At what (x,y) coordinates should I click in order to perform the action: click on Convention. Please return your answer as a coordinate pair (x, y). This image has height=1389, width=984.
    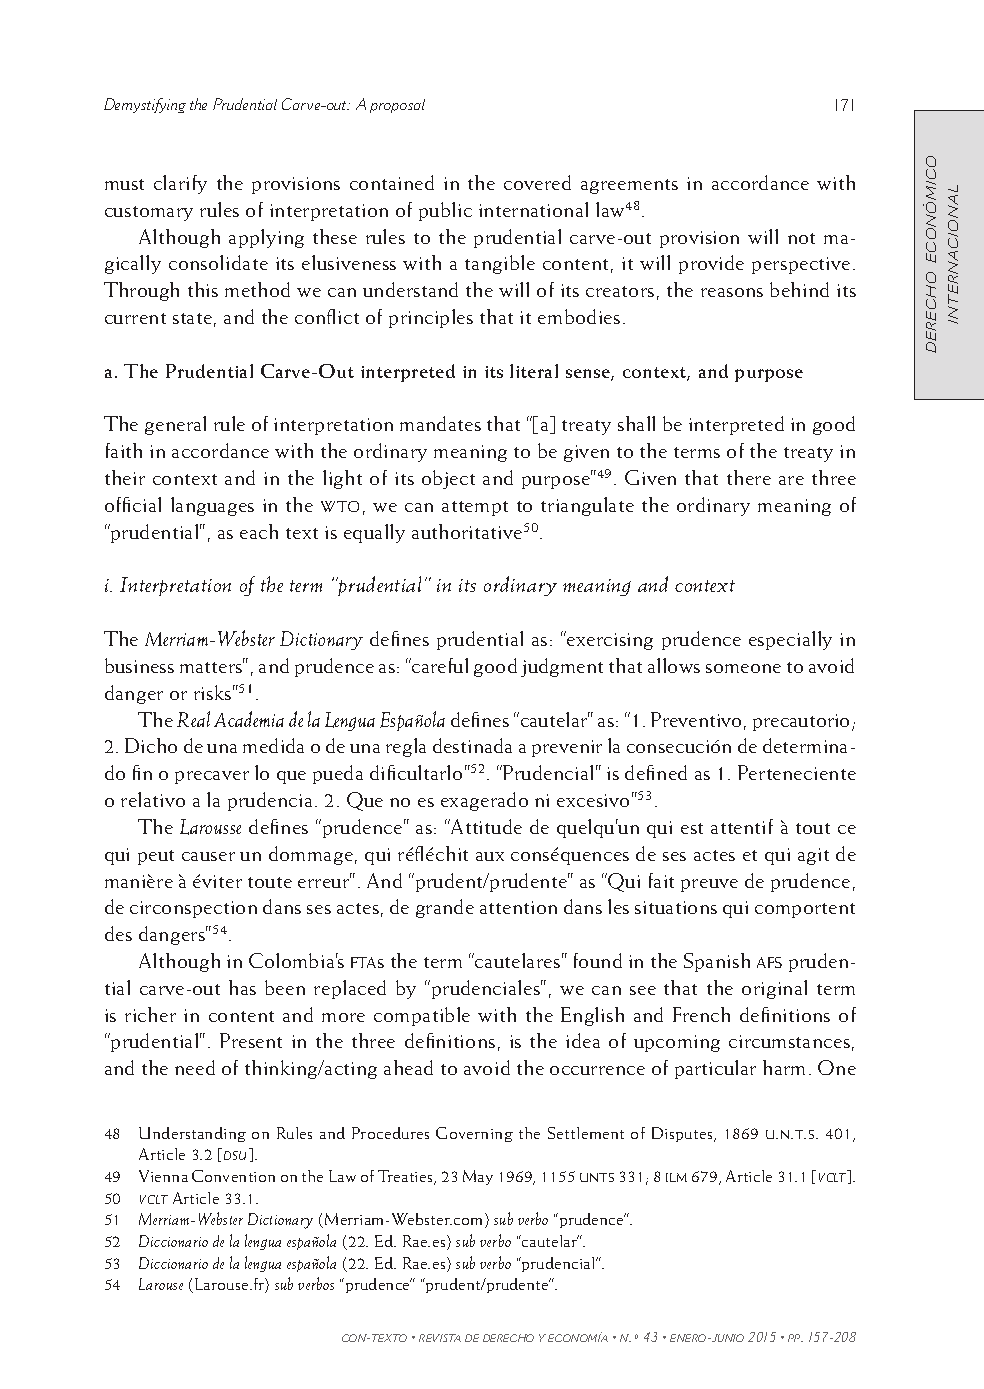
    Looking at the image, I should click on (233, 1176).
